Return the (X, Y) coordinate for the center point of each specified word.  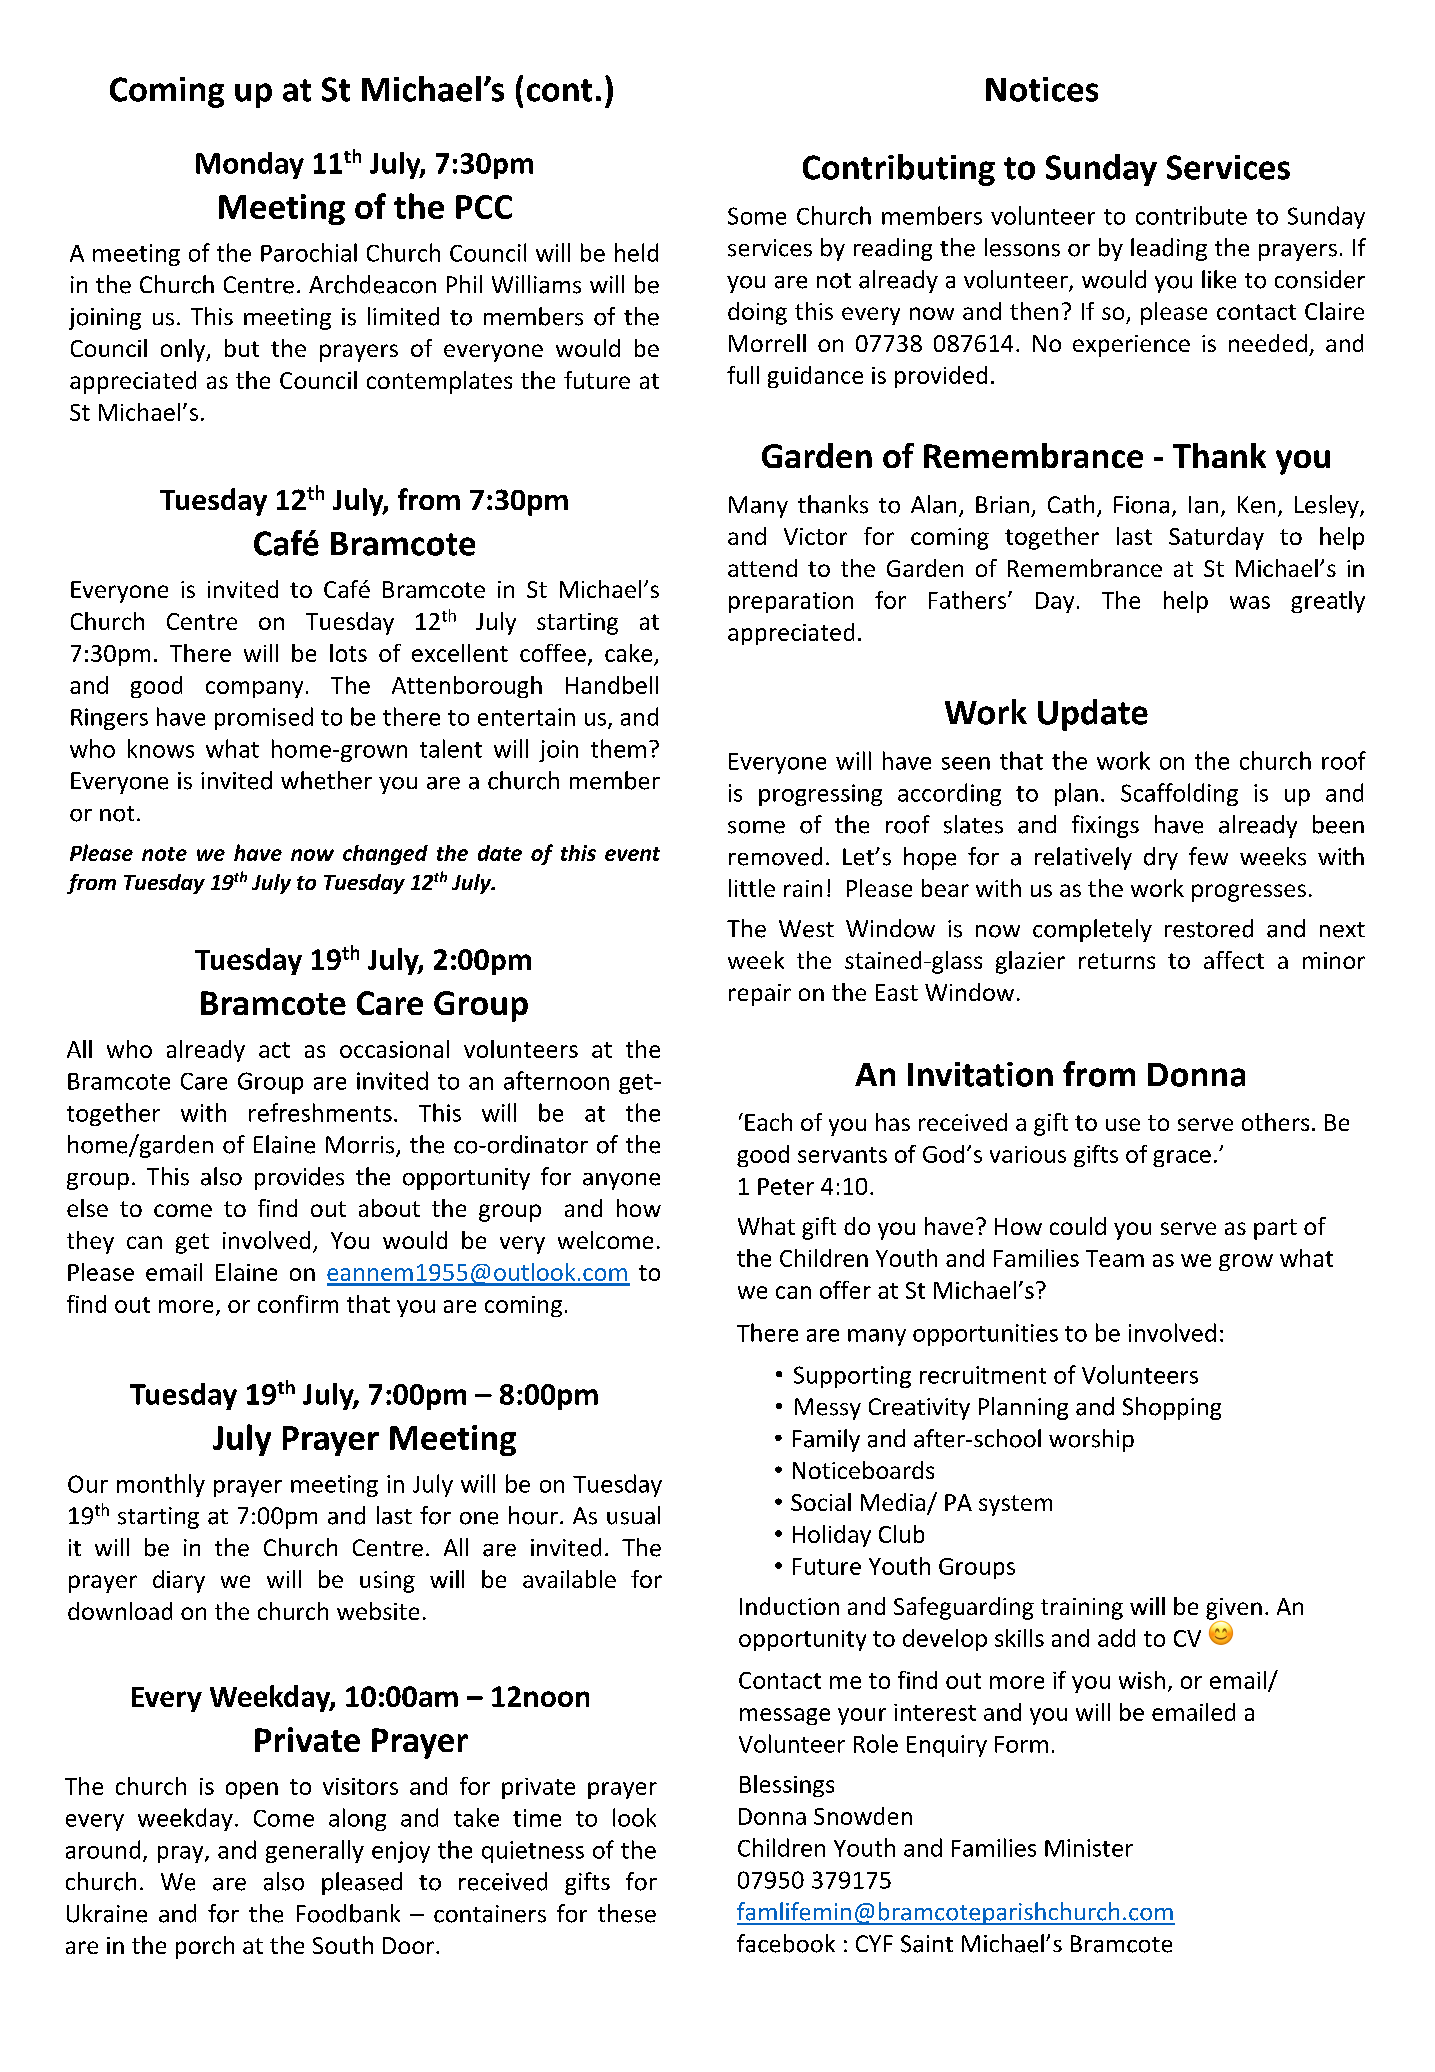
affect (1234, 960)
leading (1169, 249)
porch (205, 1947)
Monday (250, 165)
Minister (1089, 1848)
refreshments (320, 1112)
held (636, 252)
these (627, 1913)
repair (760, 995)
